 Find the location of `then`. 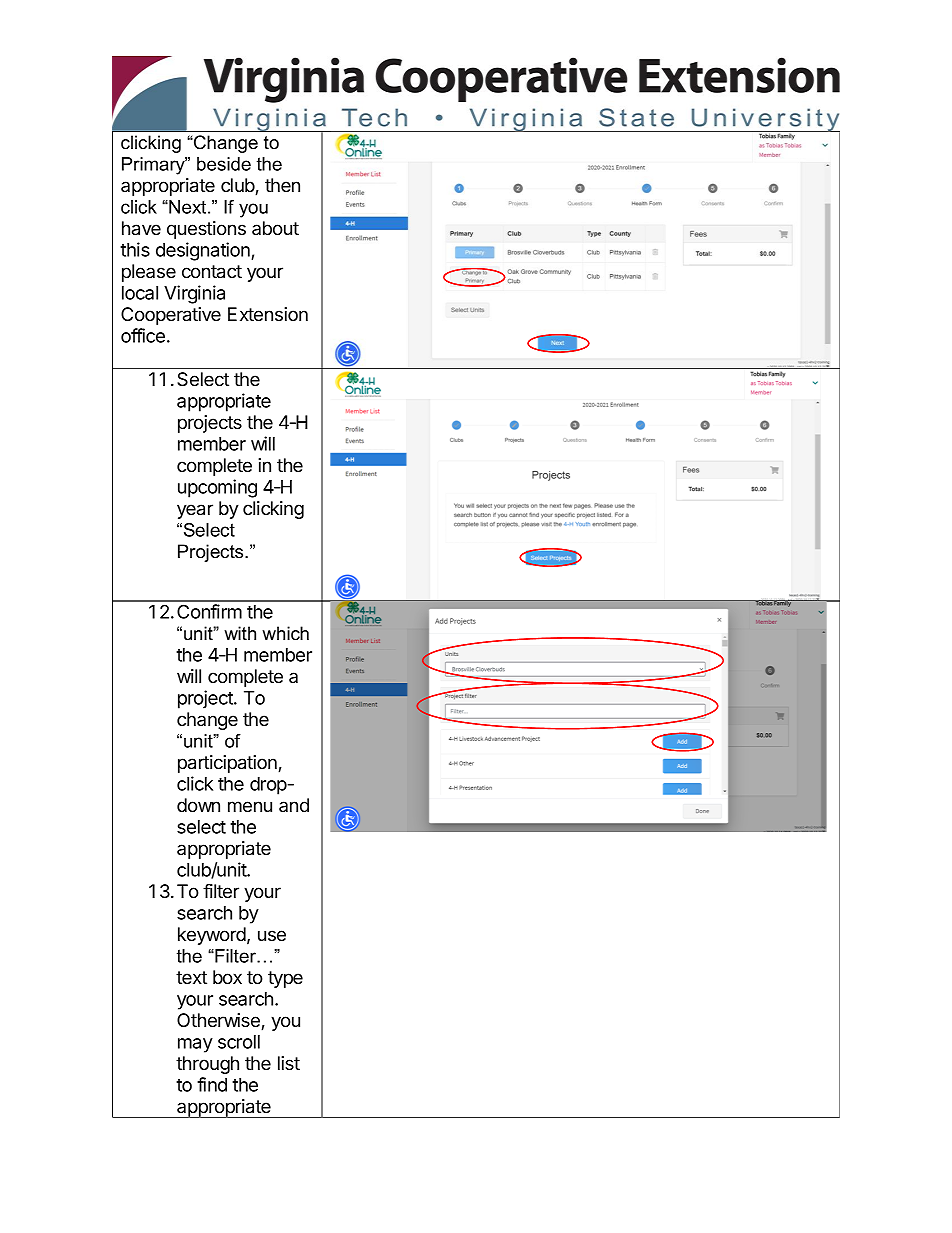

then is located at coordinates (282, 185).
